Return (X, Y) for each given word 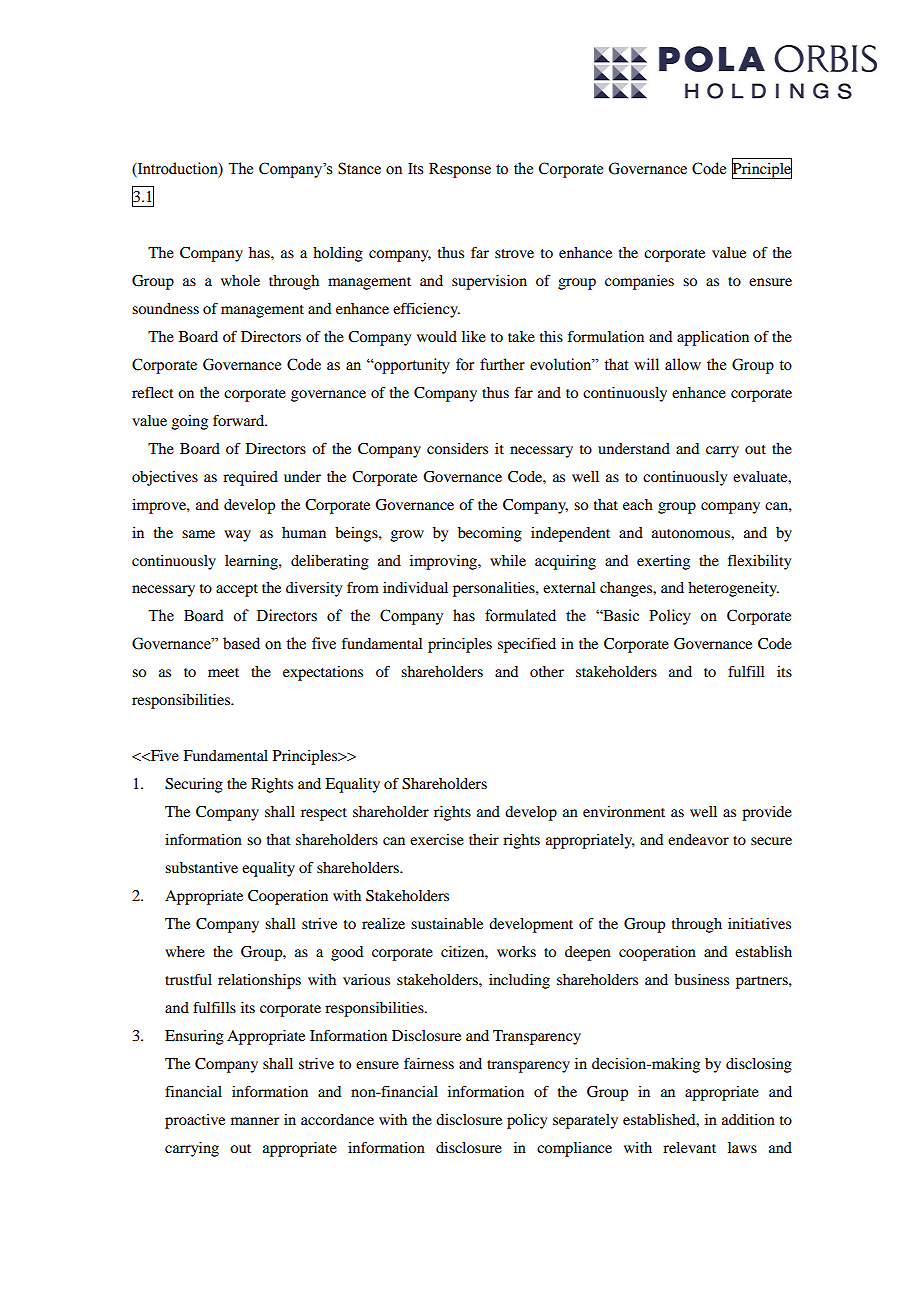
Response (460, 170)
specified (527, 645)
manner (255, 1121)
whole (240, 280)
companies (639, 282)
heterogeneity (733, 589)
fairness (429, 1063)
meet (223, 672)
